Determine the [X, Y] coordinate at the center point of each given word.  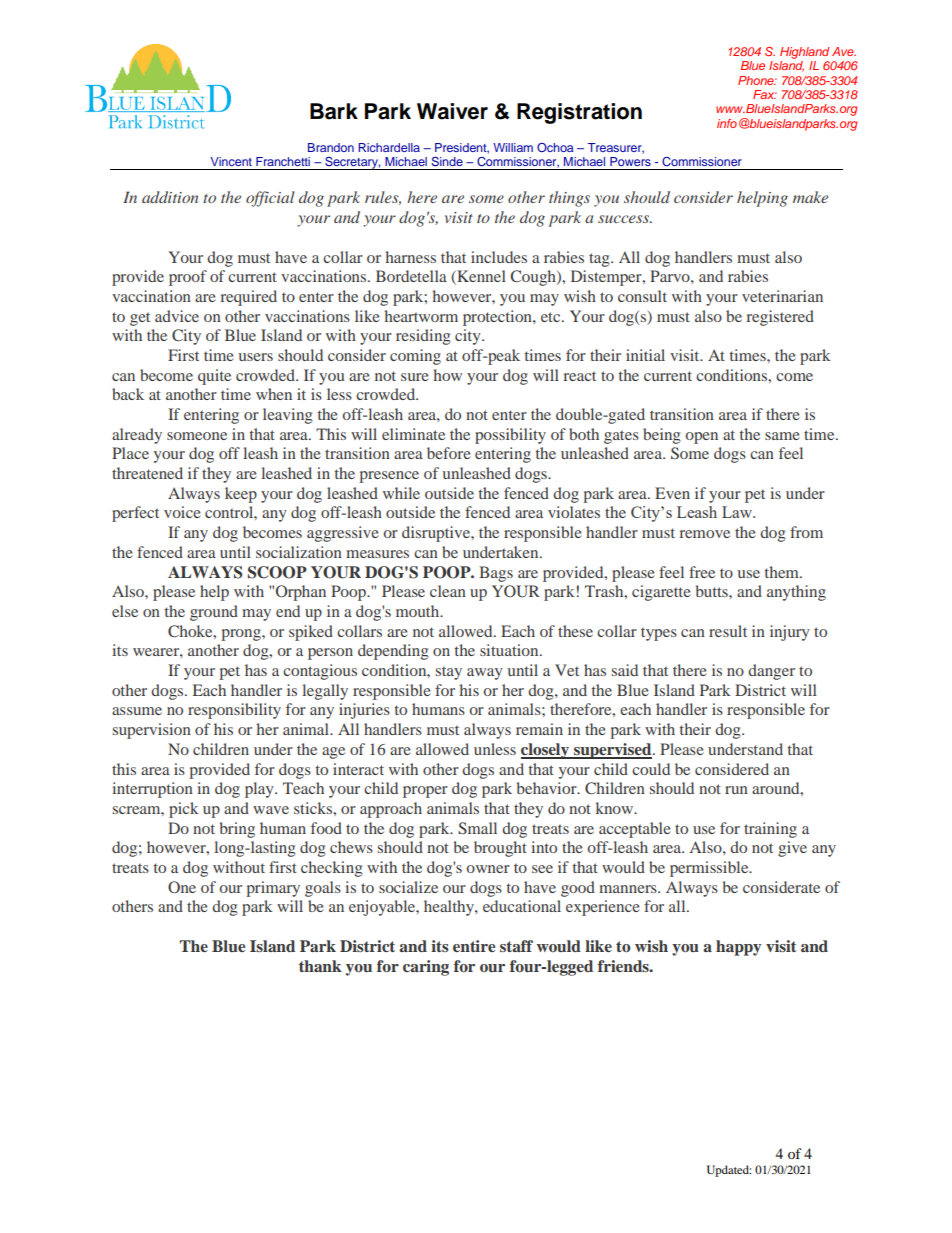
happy [738, 948]
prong [242, 635]
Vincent [231, 161]
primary [273, 889]
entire [474, 946]
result [728, 631]
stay [449, 673]
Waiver [452, 111]
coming [415, 357]
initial [645, 355]
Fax [765, 94]
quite [214, 377]
